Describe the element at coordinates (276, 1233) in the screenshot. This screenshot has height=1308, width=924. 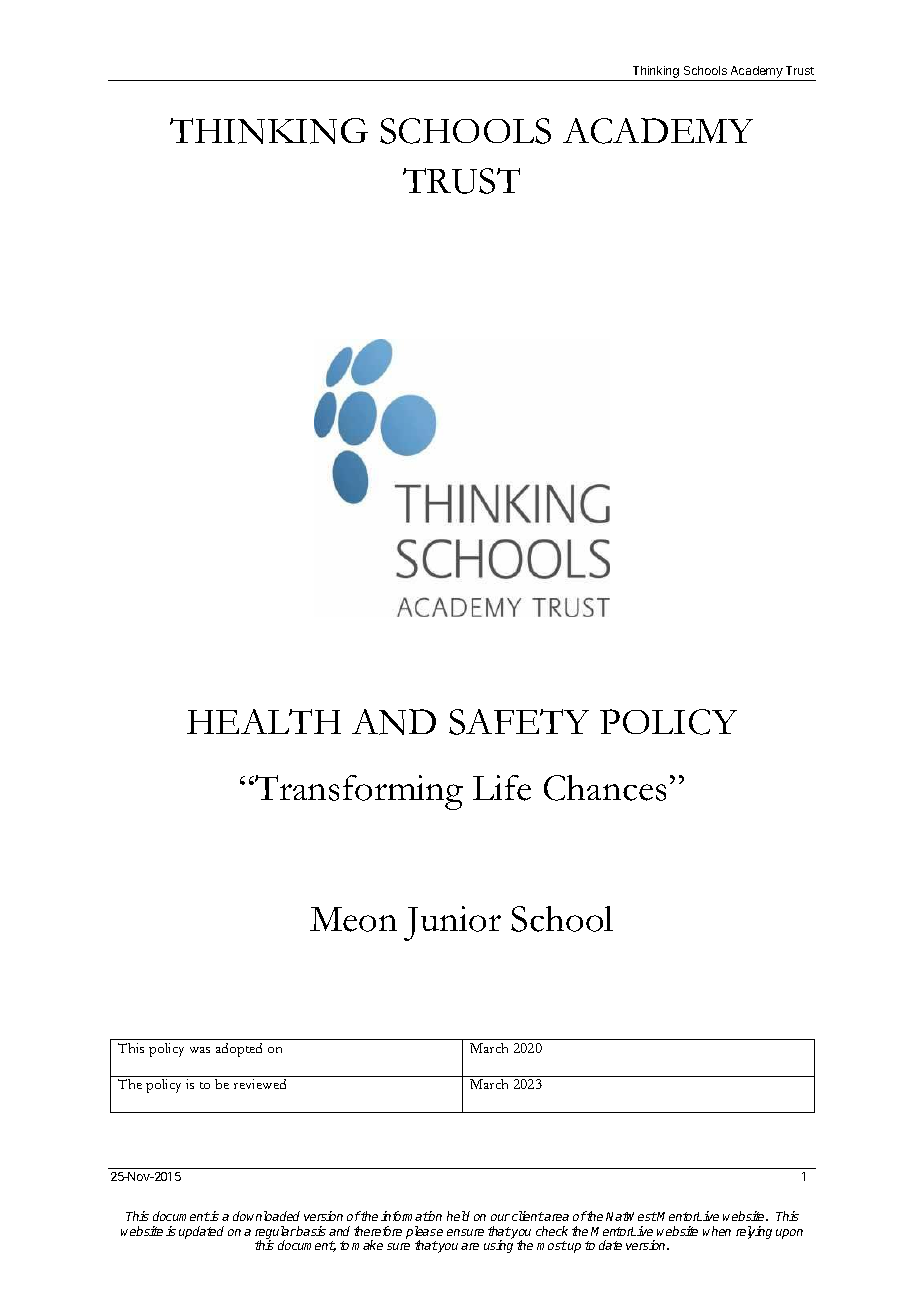
I see `regular` at that location.
